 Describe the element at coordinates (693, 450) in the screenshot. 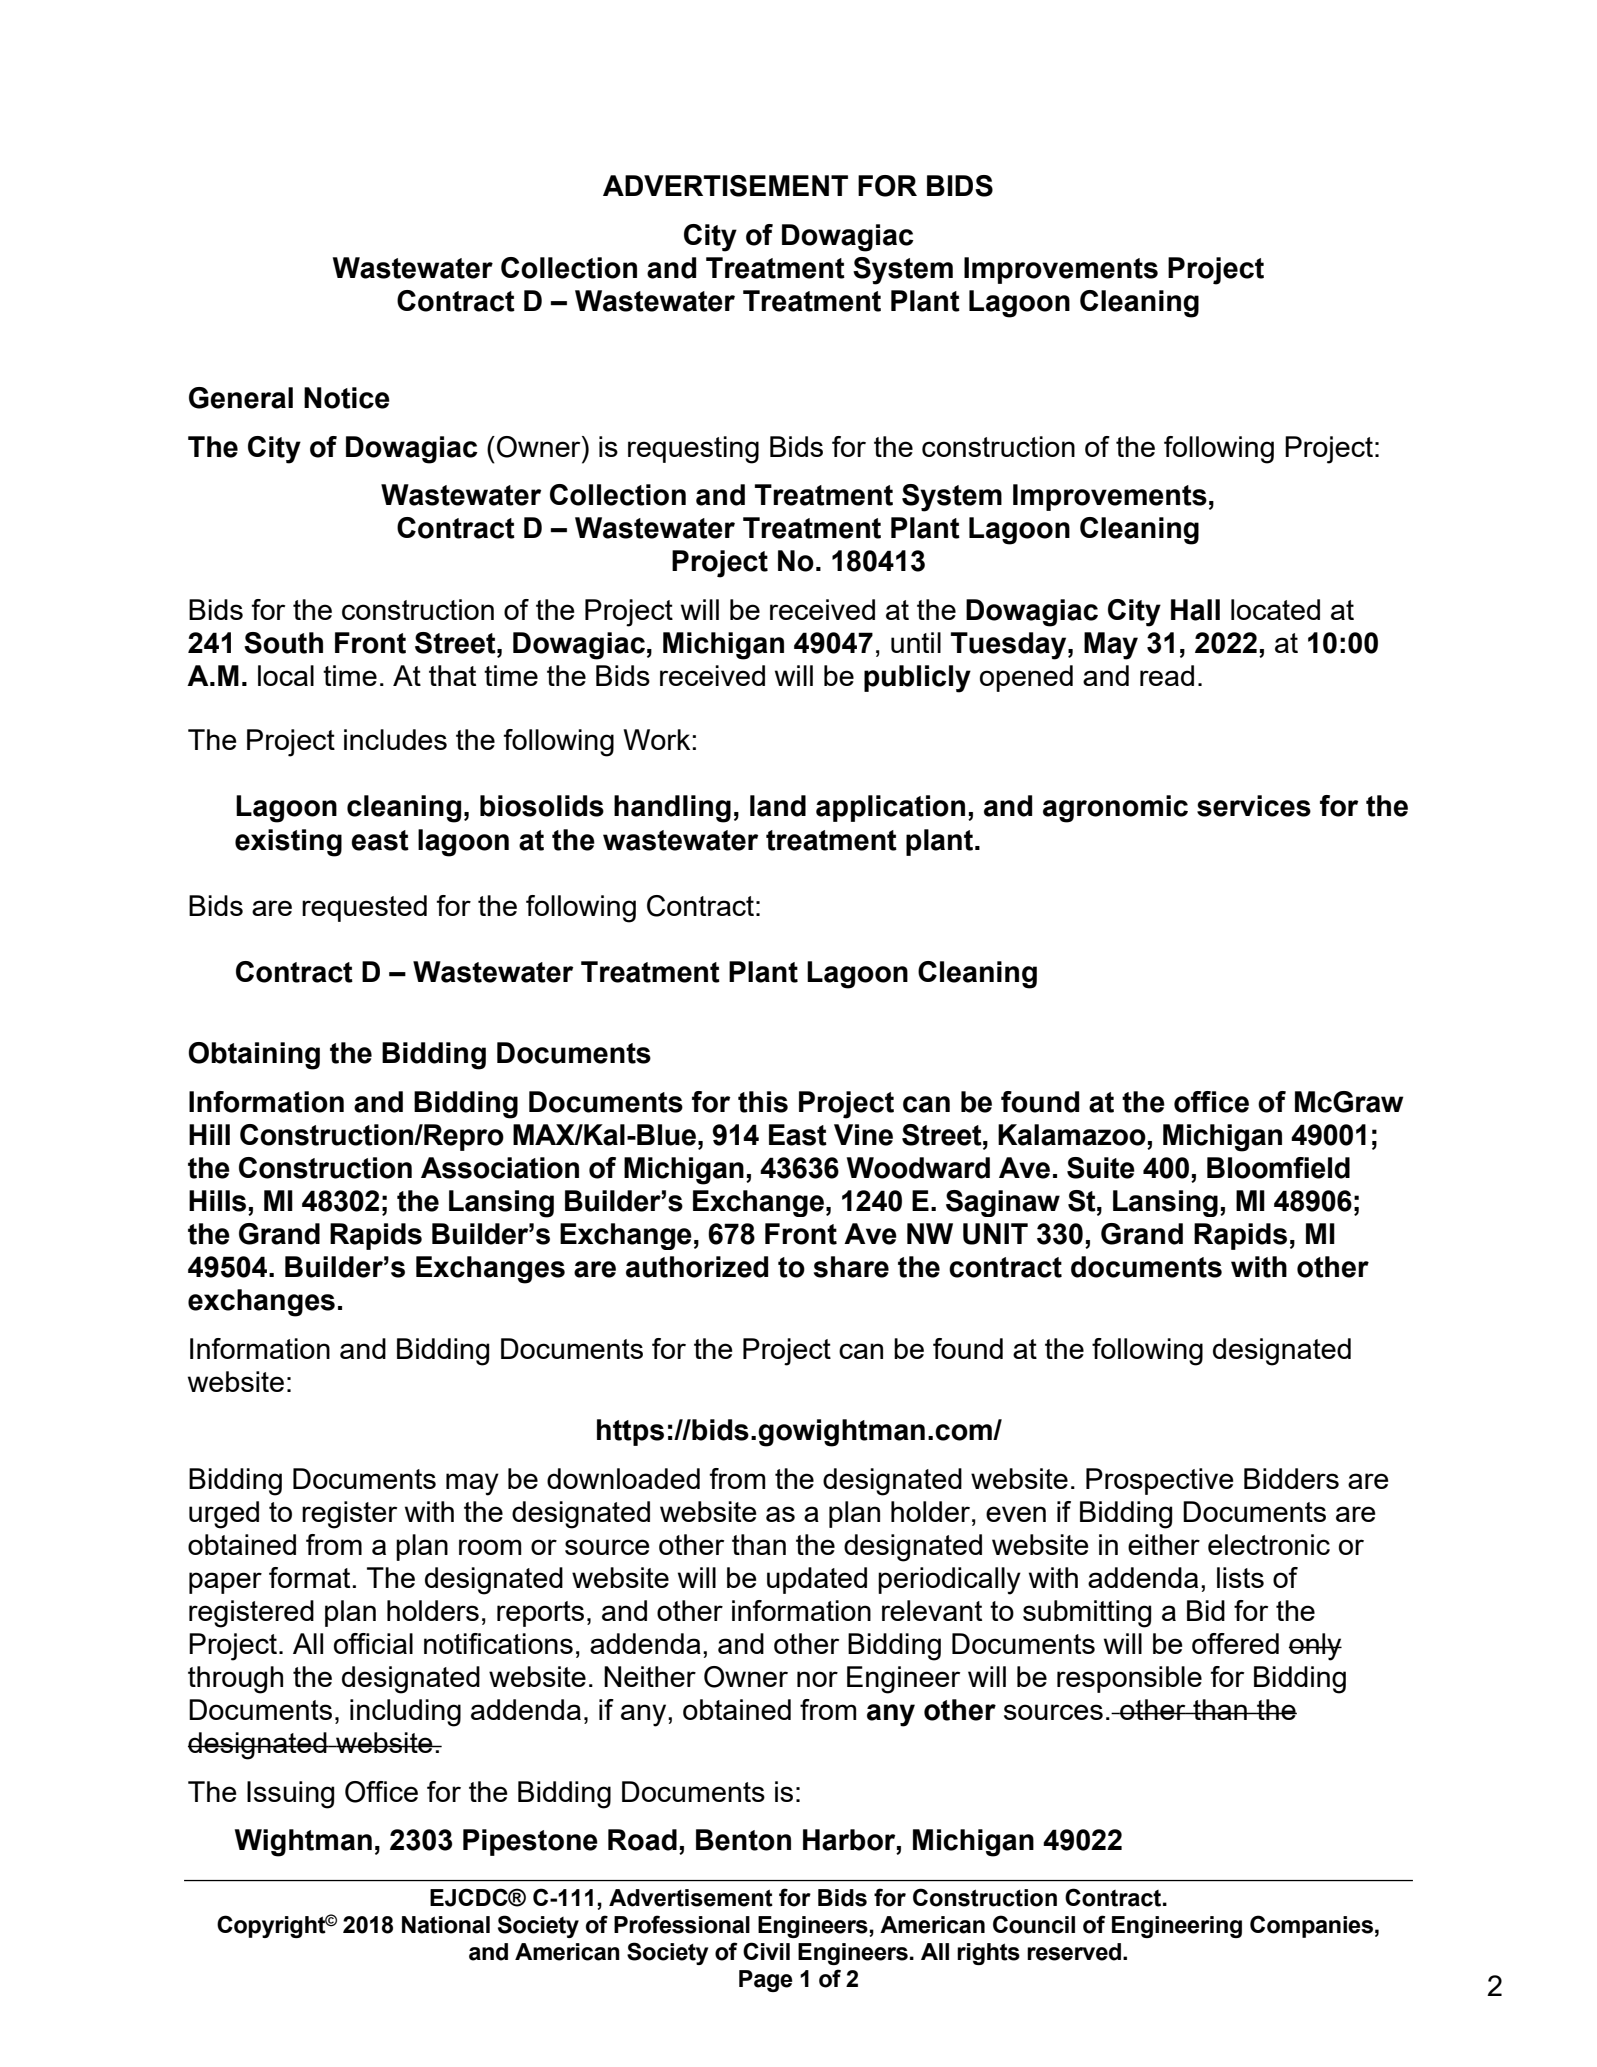

I see `requesting` at that location.
